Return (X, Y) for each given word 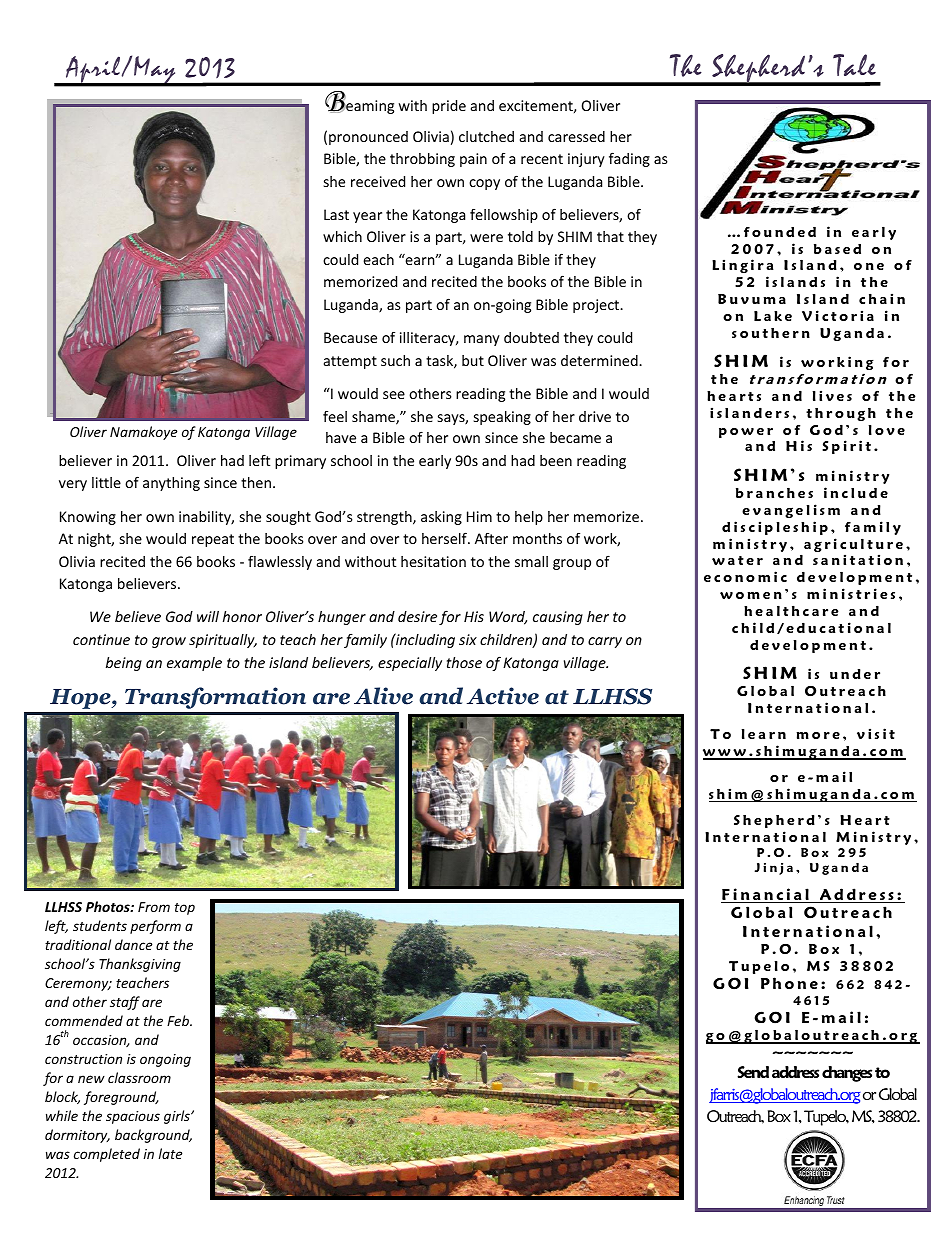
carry (605, 642)
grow (169, 642)
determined (600, 360)
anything (171, 484)
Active (503, 696)
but (473, 360)
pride (449, 107)
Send (753, 1072)
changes (847, 1074)
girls (178, 1117)
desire (417, 616)
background (153, 1136)
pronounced (368, 138)
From (154, 907)
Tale (854, 65)
